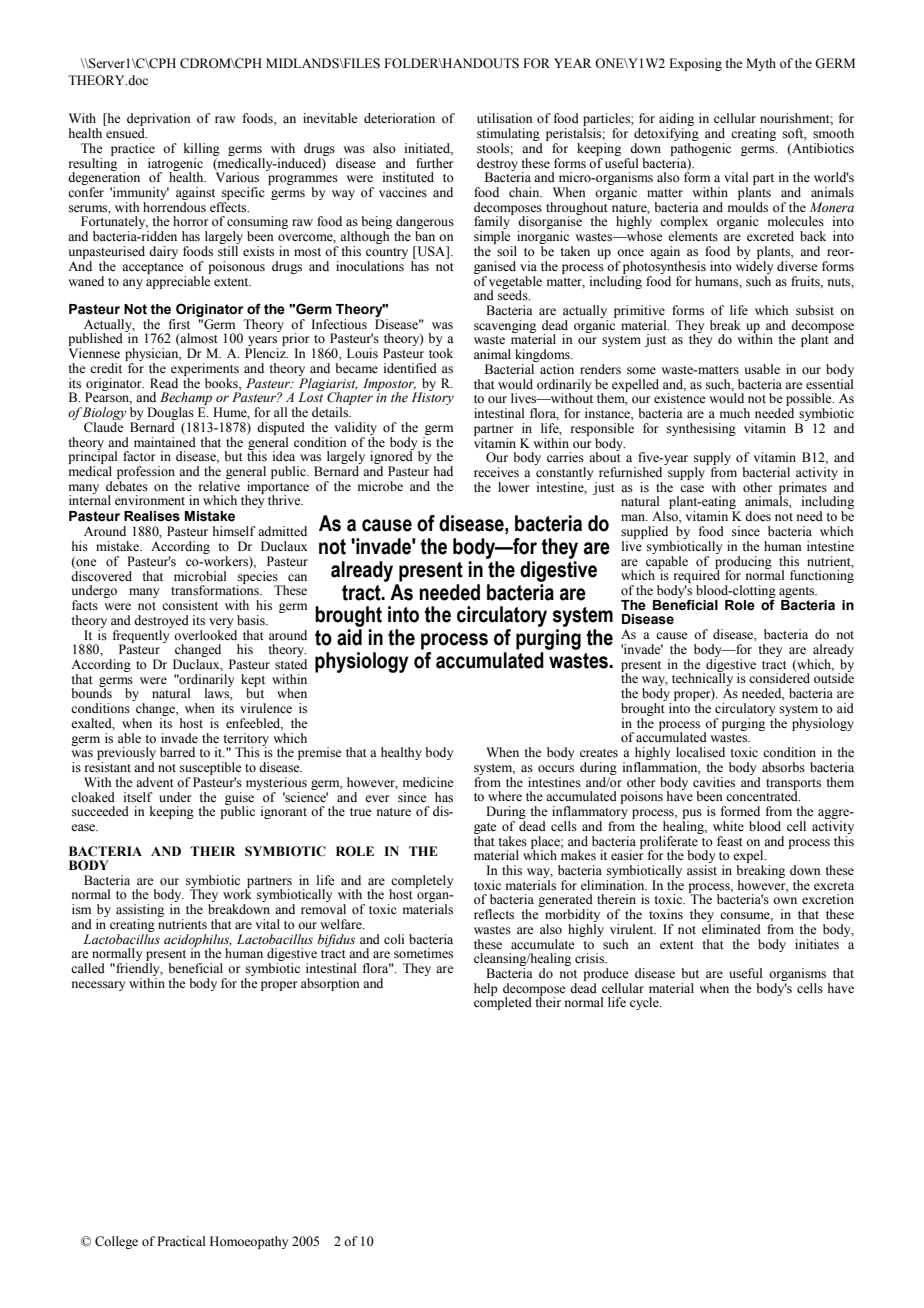 The height and width of the screenshot is (1308, 924). What do you see at coordinates (159, 121) in the screenshot?
I see `deprivation` at bounding box center [159, 121].
